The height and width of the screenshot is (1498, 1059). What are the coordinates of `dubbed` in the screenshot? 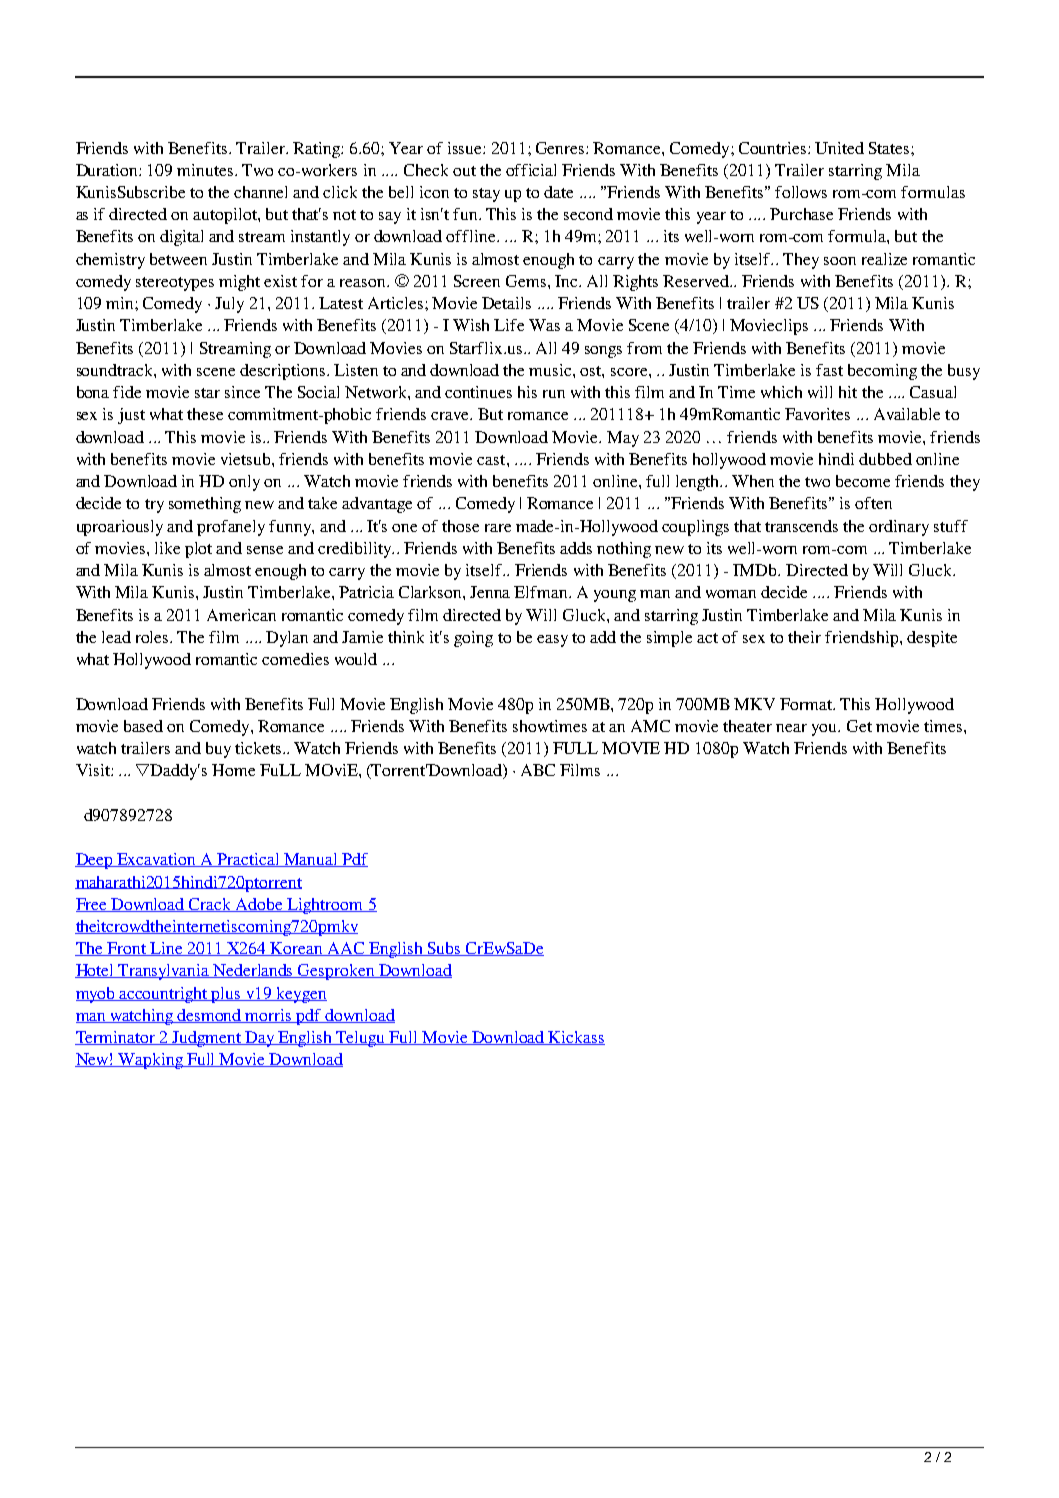 It's located at (885, 459).
